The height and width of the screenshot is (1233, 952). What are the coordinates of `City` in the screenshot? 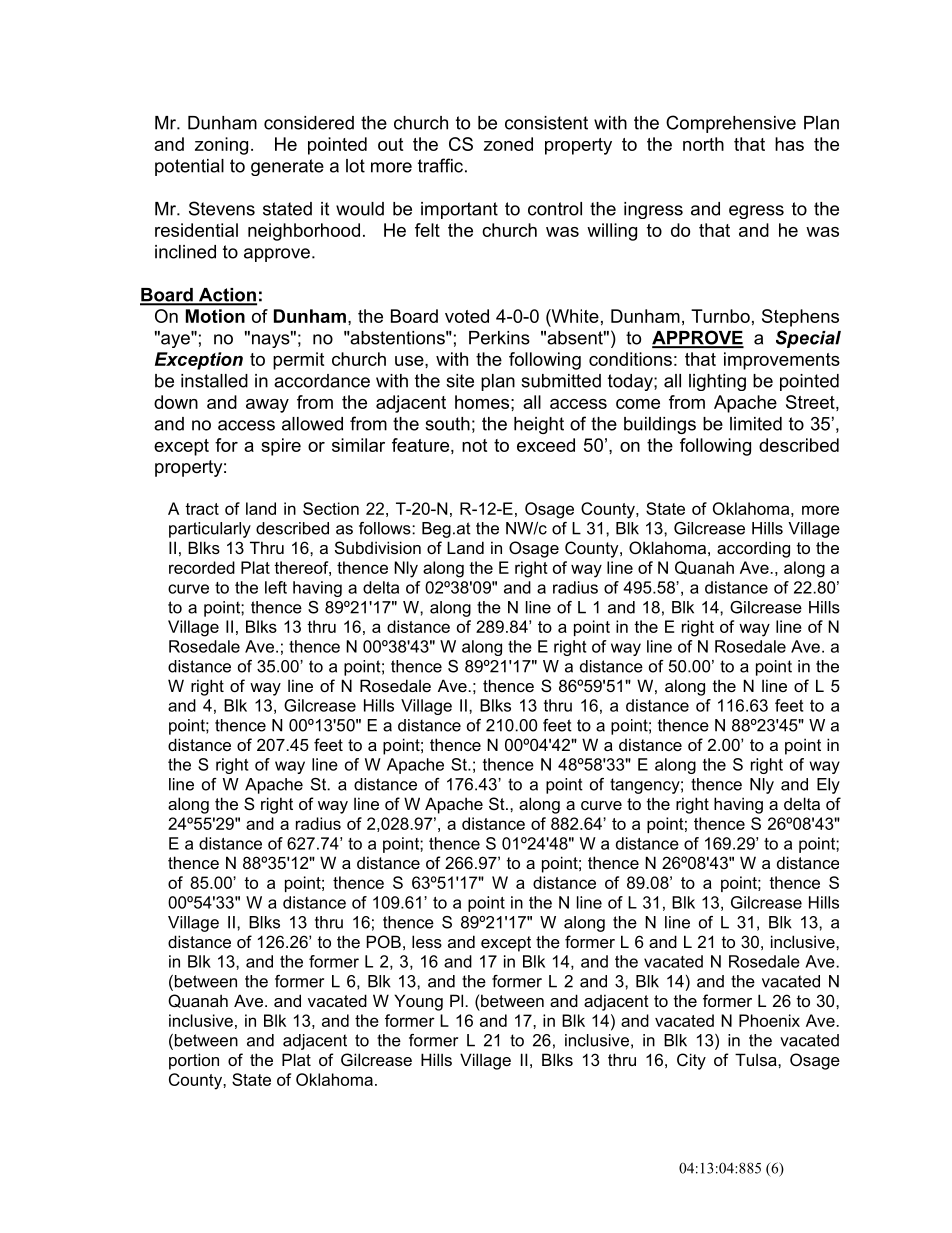 It's located at (691, 1061).
